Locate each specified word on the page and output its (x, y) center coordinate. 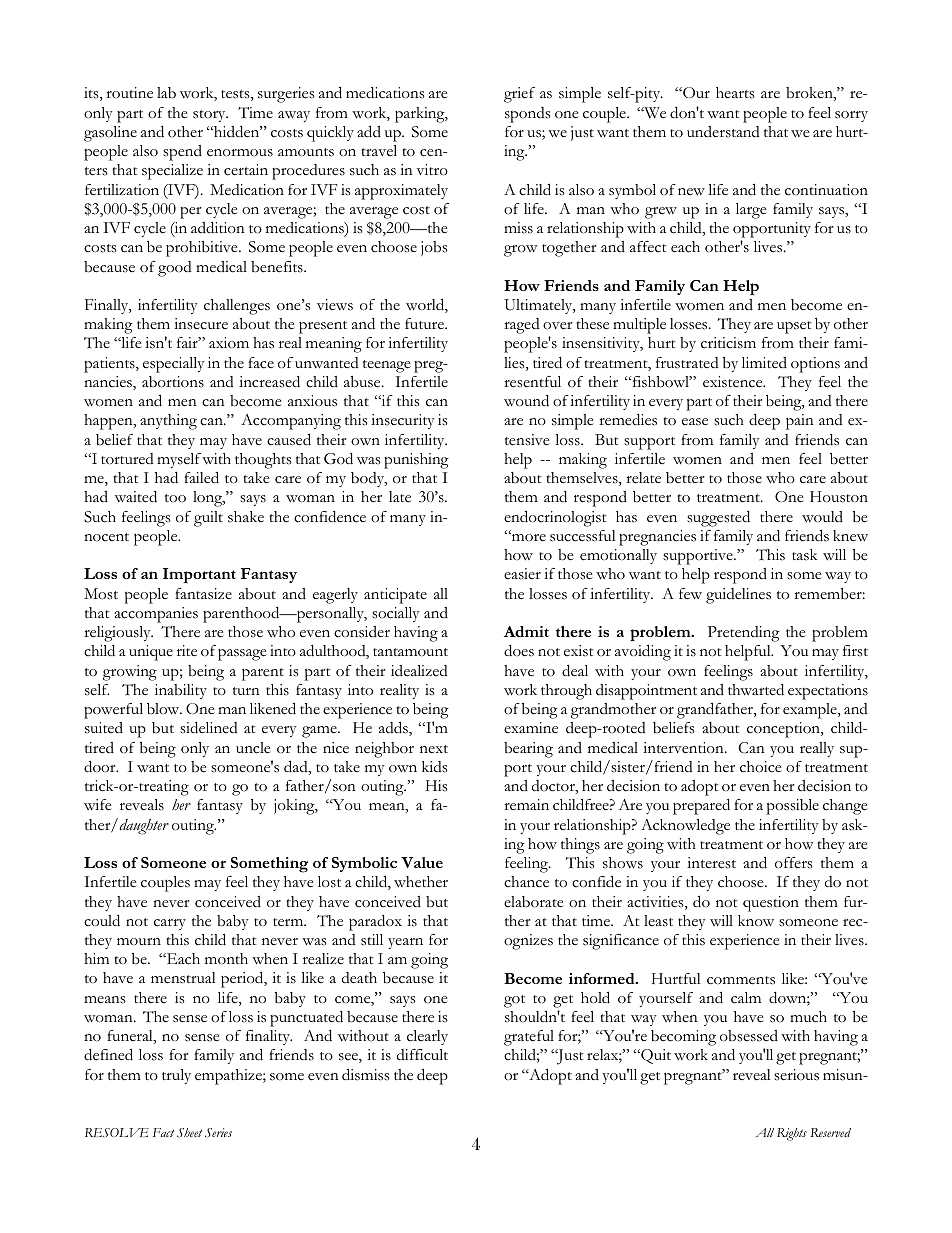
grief (519, 95)
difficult (422, 1055)
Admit (526, 631)
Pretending (744, 634)
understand (723, 132)
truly (176, 1076)
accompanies (156, 615)
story (210, 116)
